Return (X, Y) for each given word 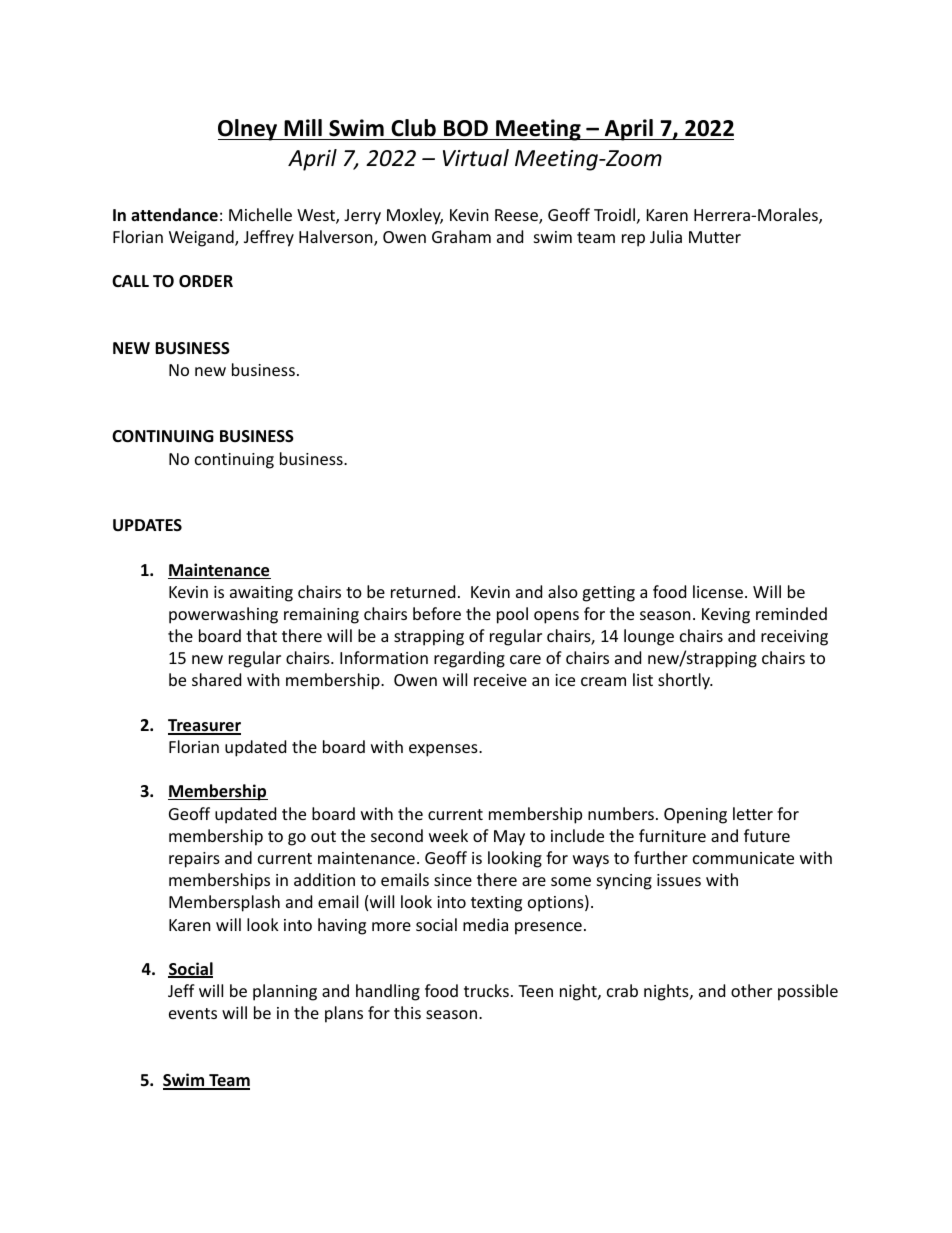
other (751, 990)
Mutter (715, 237)
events (193, 1013)
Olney (249, 130)
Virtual (476, 158)
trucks (486, 990)
